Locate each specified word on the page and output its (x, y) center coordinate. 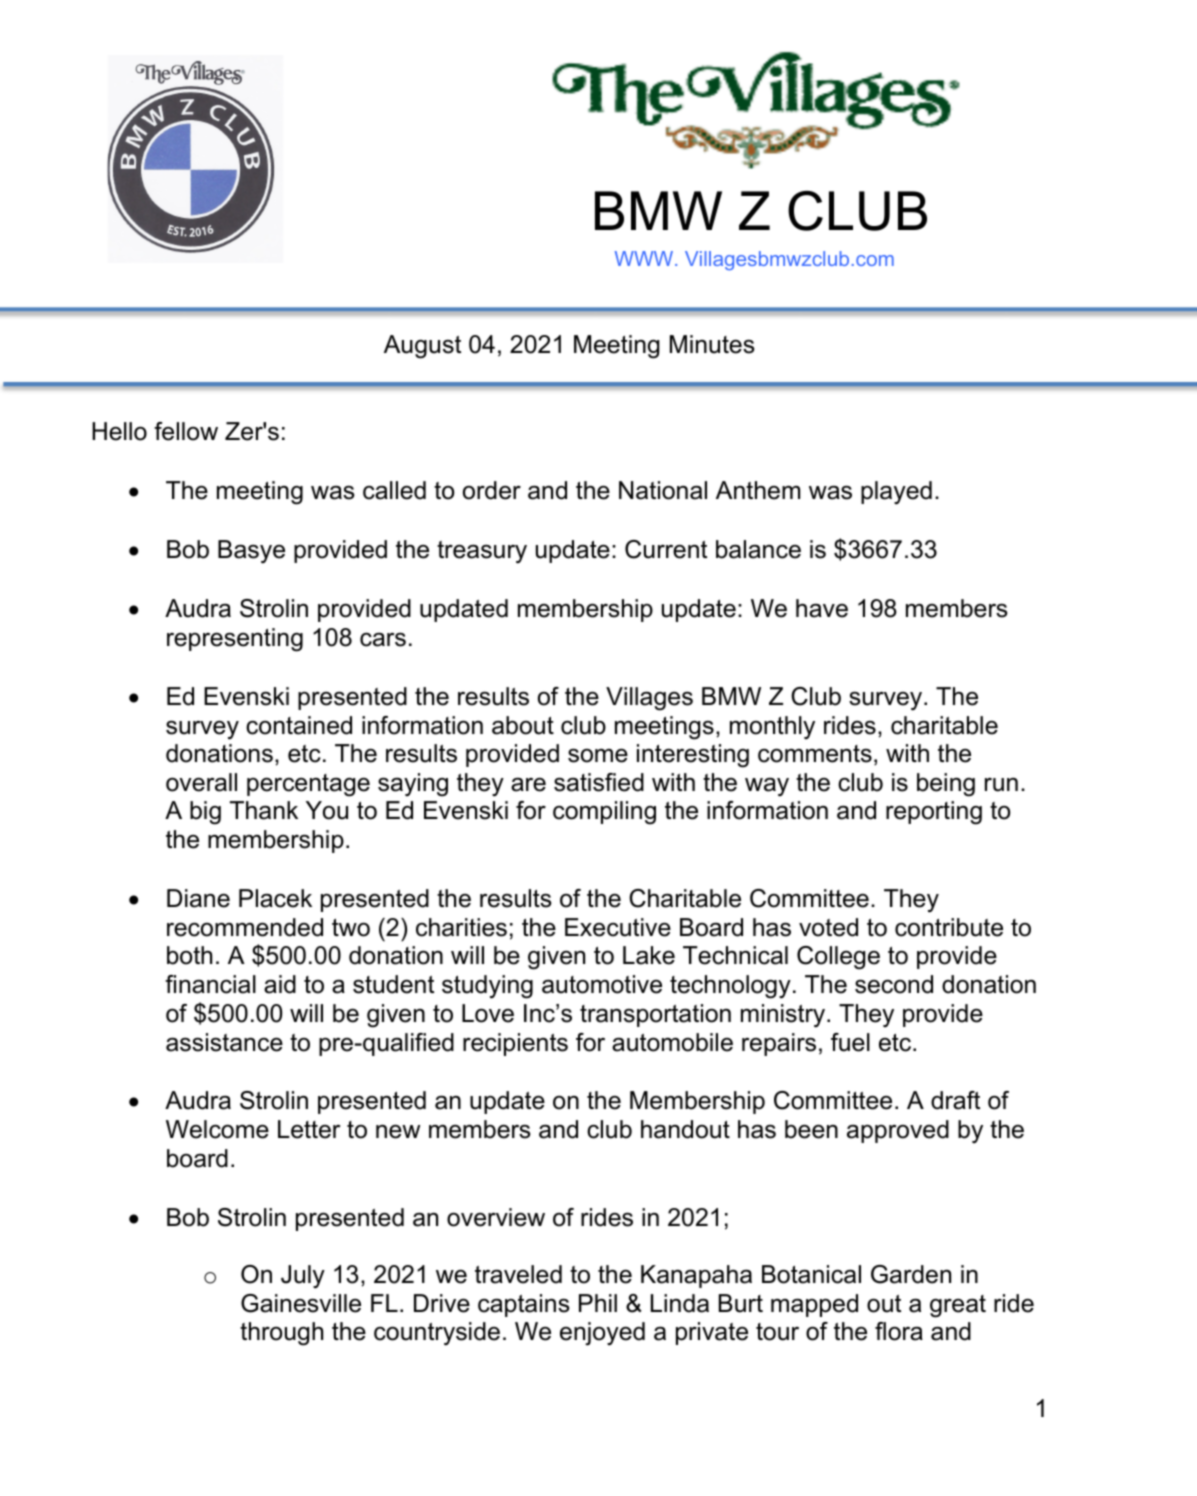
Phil (598, 1303)
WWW (645, 258)
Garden (911, 1274)
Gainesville (301, 1303)
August (422, 347)
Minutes (712, 344)
